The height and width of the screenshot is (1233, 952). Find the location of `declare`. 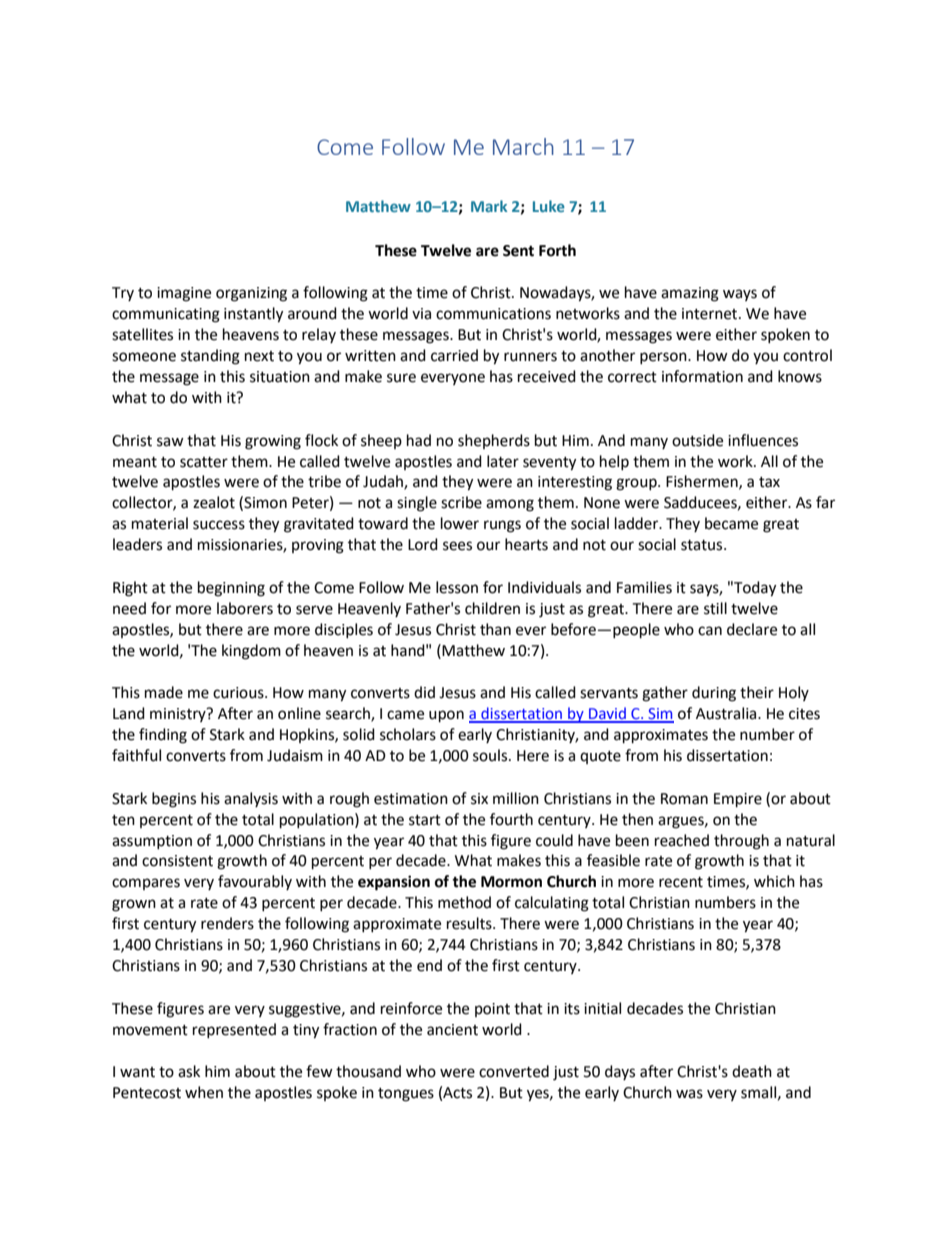

declare is located at coordinates (752, 629).
